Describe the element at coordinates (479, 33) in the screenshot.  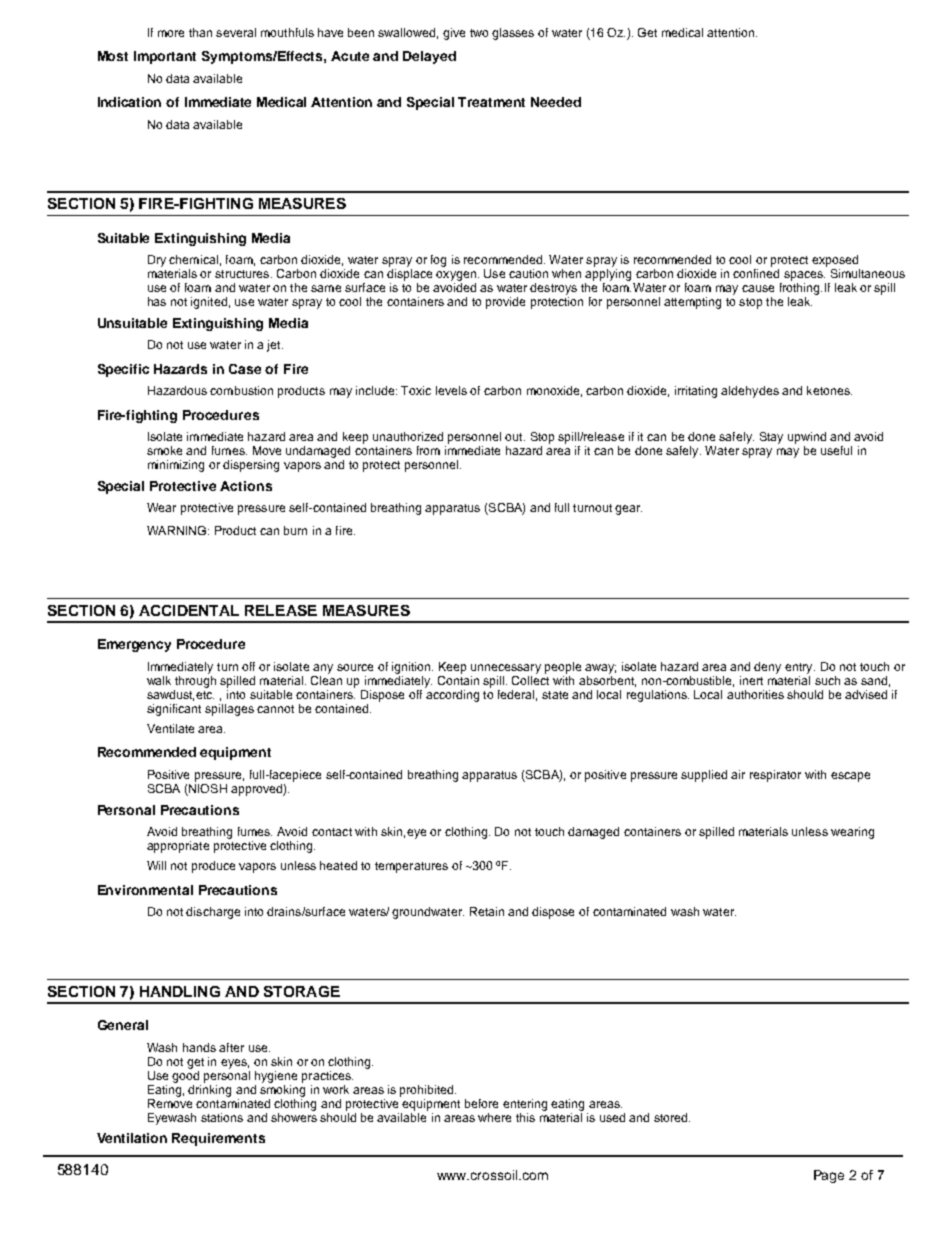
I see `two` at that location.
